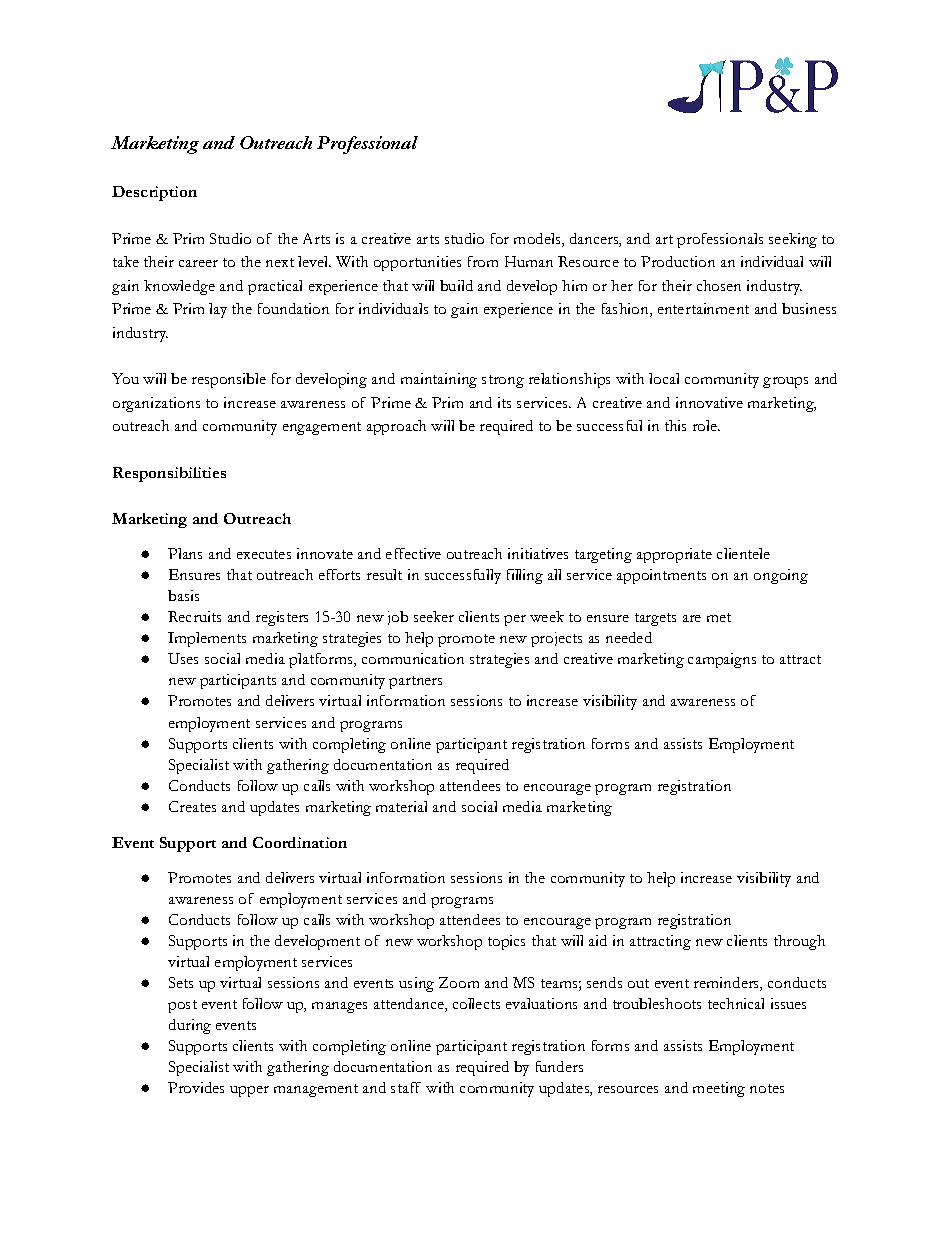 This screenshot has height=1233, width=952. What do you see at coordinates (434, 616) in the screenshot?
I see `seeker` at bounding box center [434, 616].
